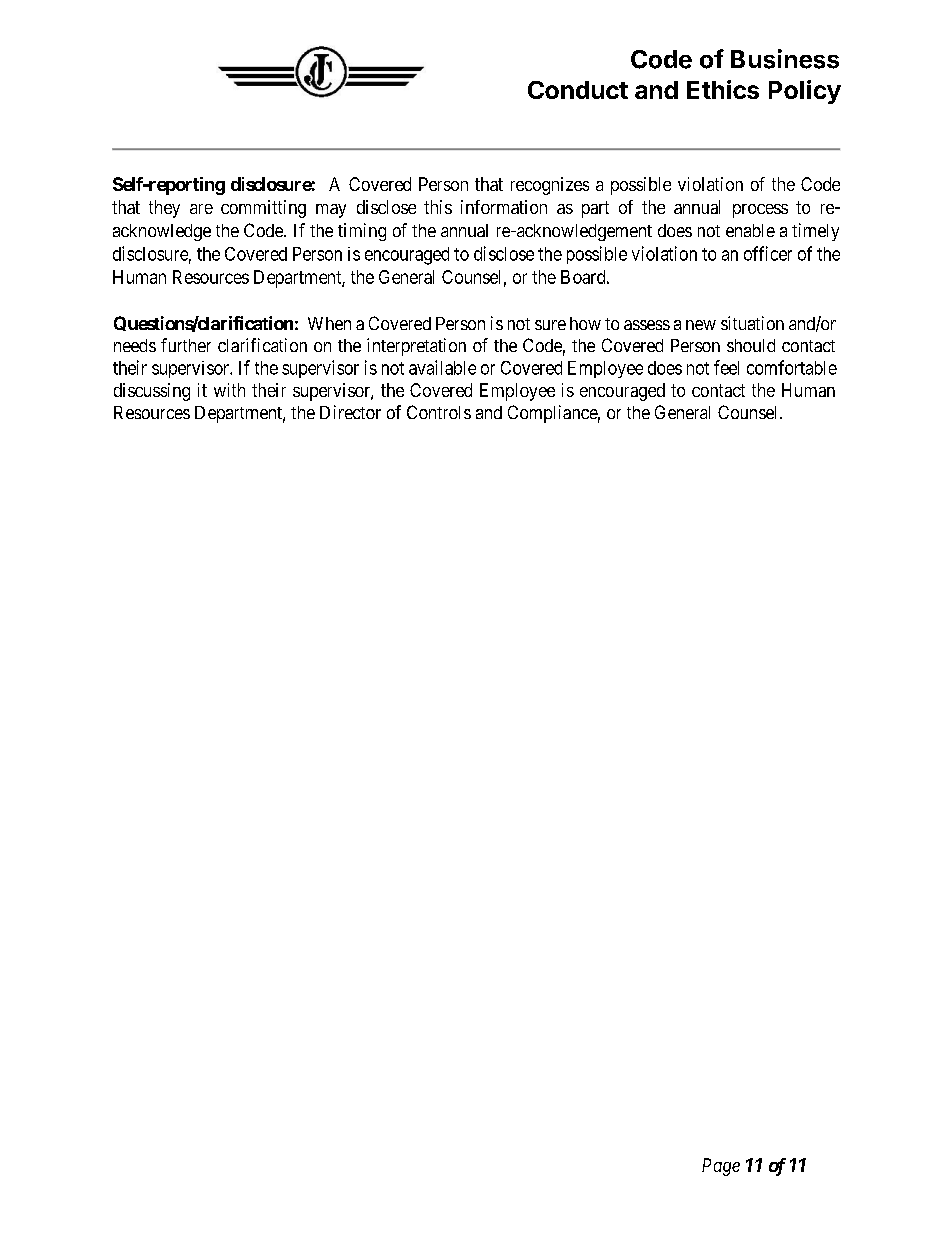  Describe the element at coordinates (726, 367) in the screenshot. I see `feel` at that location.
